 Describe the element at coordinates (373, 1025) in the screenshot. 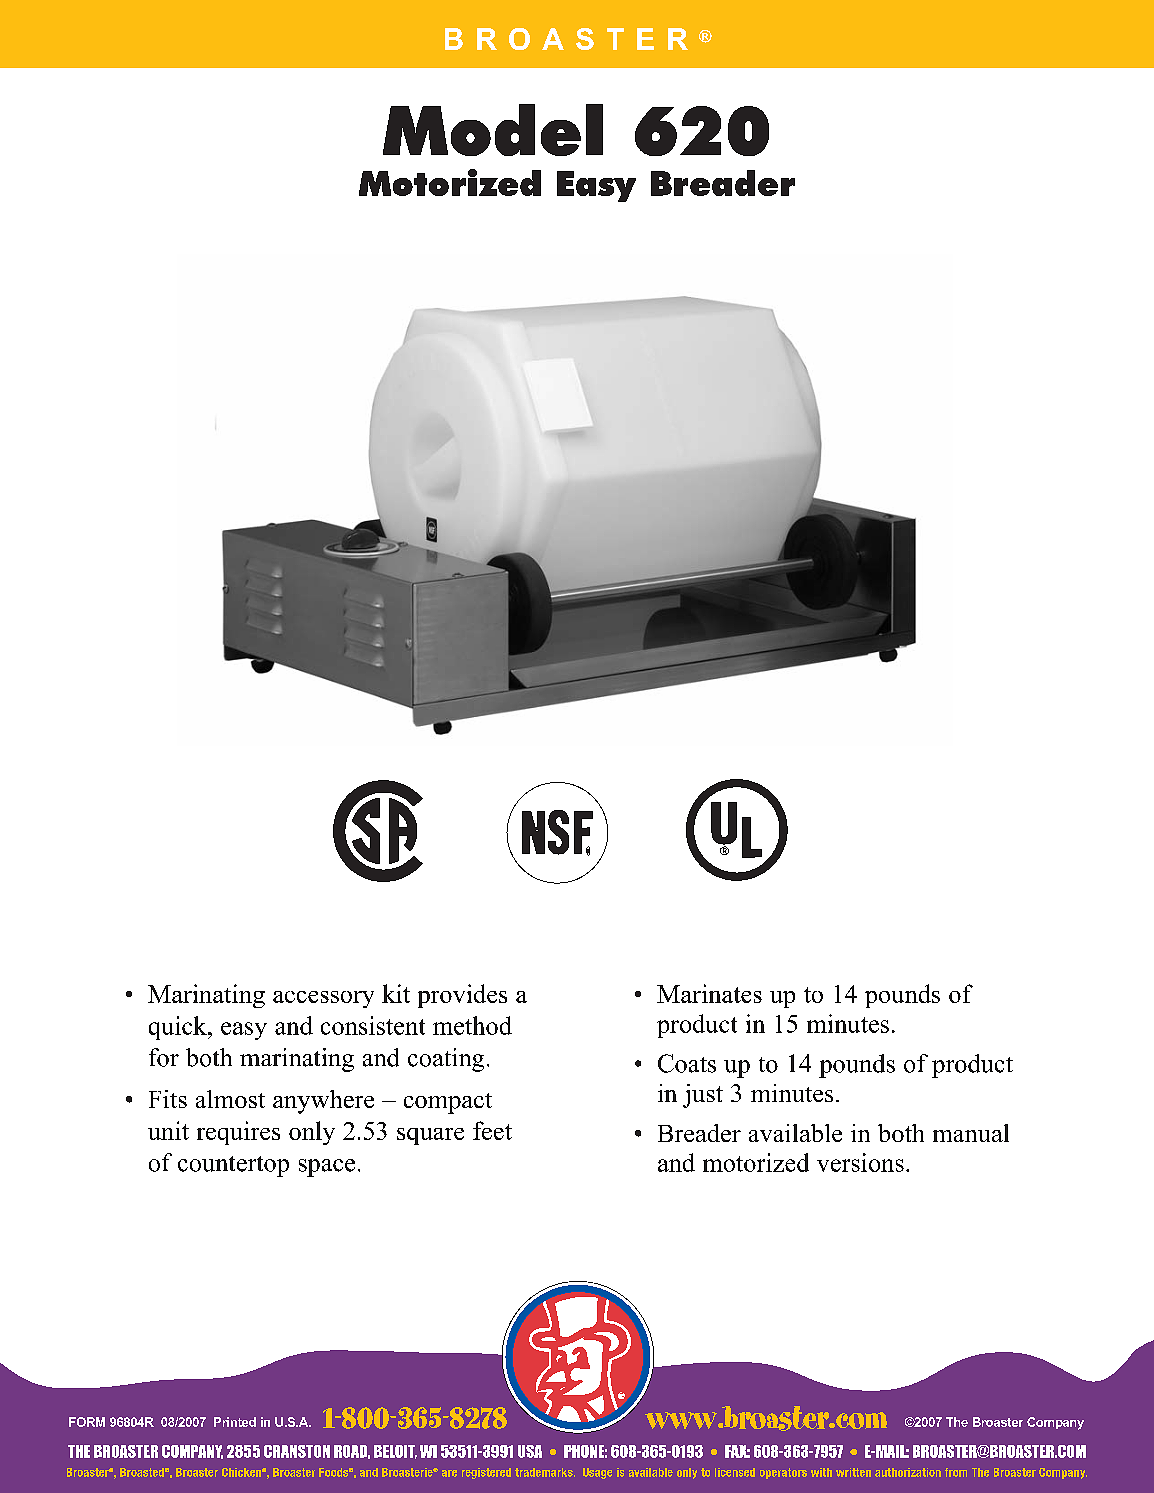

I see `consistent` at that location.
